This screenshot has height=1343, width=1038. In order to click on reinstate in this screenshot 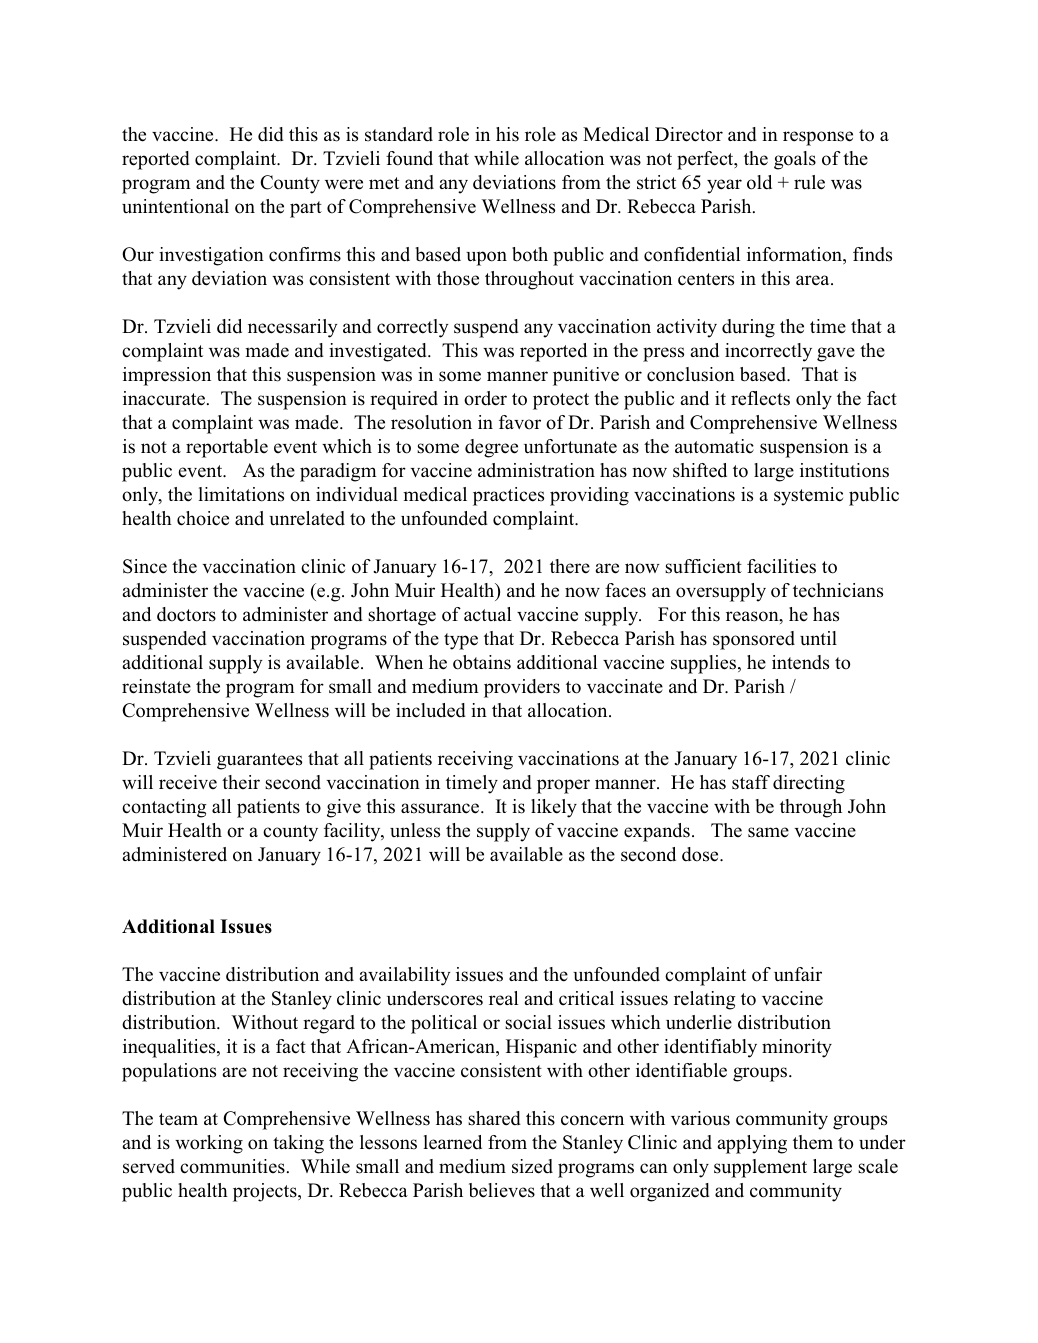, I will do `click(156, 686)`.
